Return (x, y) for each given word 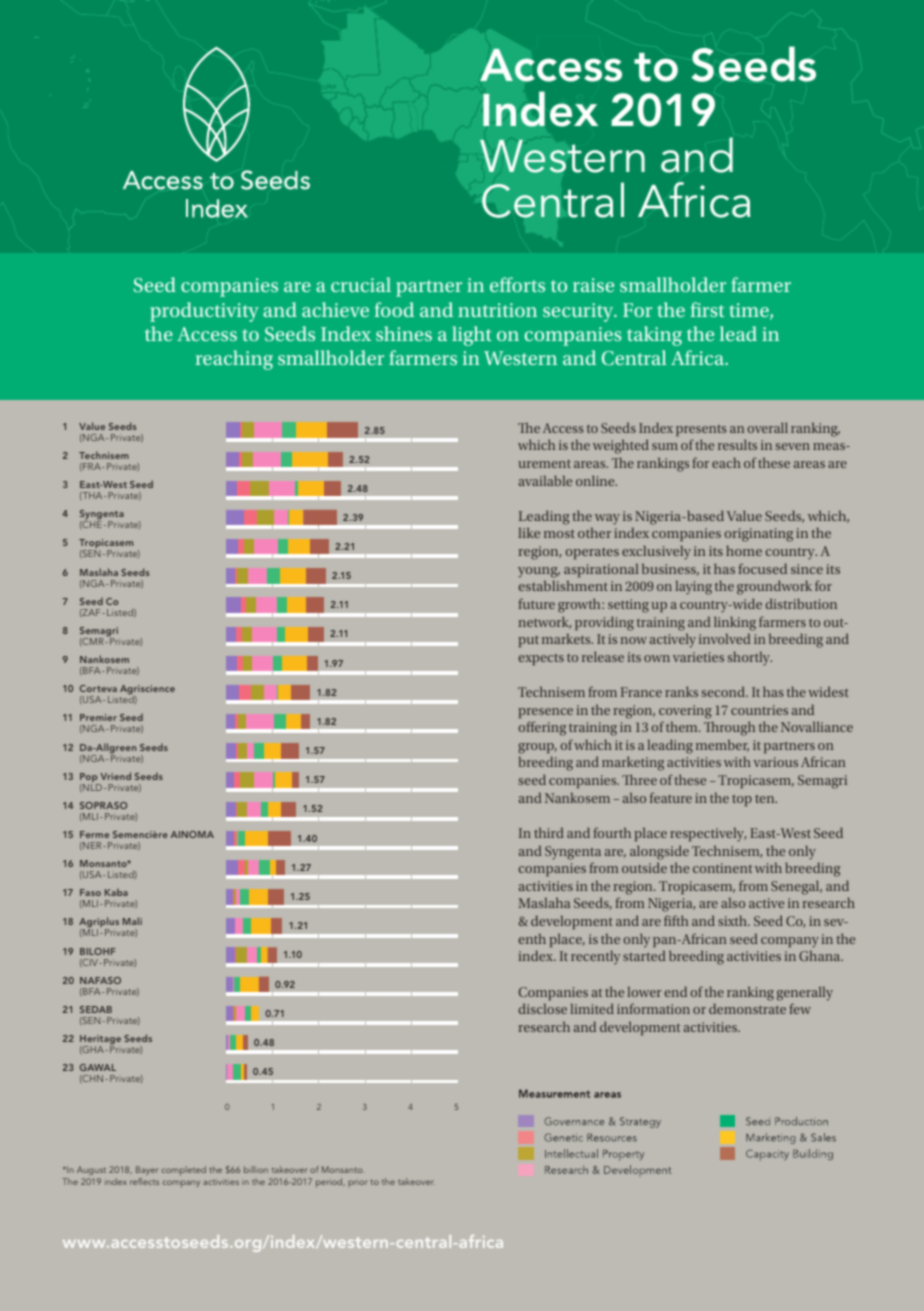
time (750, 311)
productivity (204, 312)
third (549, 832)
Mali (132, 921)
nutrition (497, 310)
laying (693, 588)
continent (722, 868)
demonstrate (747, 1008)
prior (358, 1183)
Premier (98, 717)
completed (184, 1171)
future (536, 603)
